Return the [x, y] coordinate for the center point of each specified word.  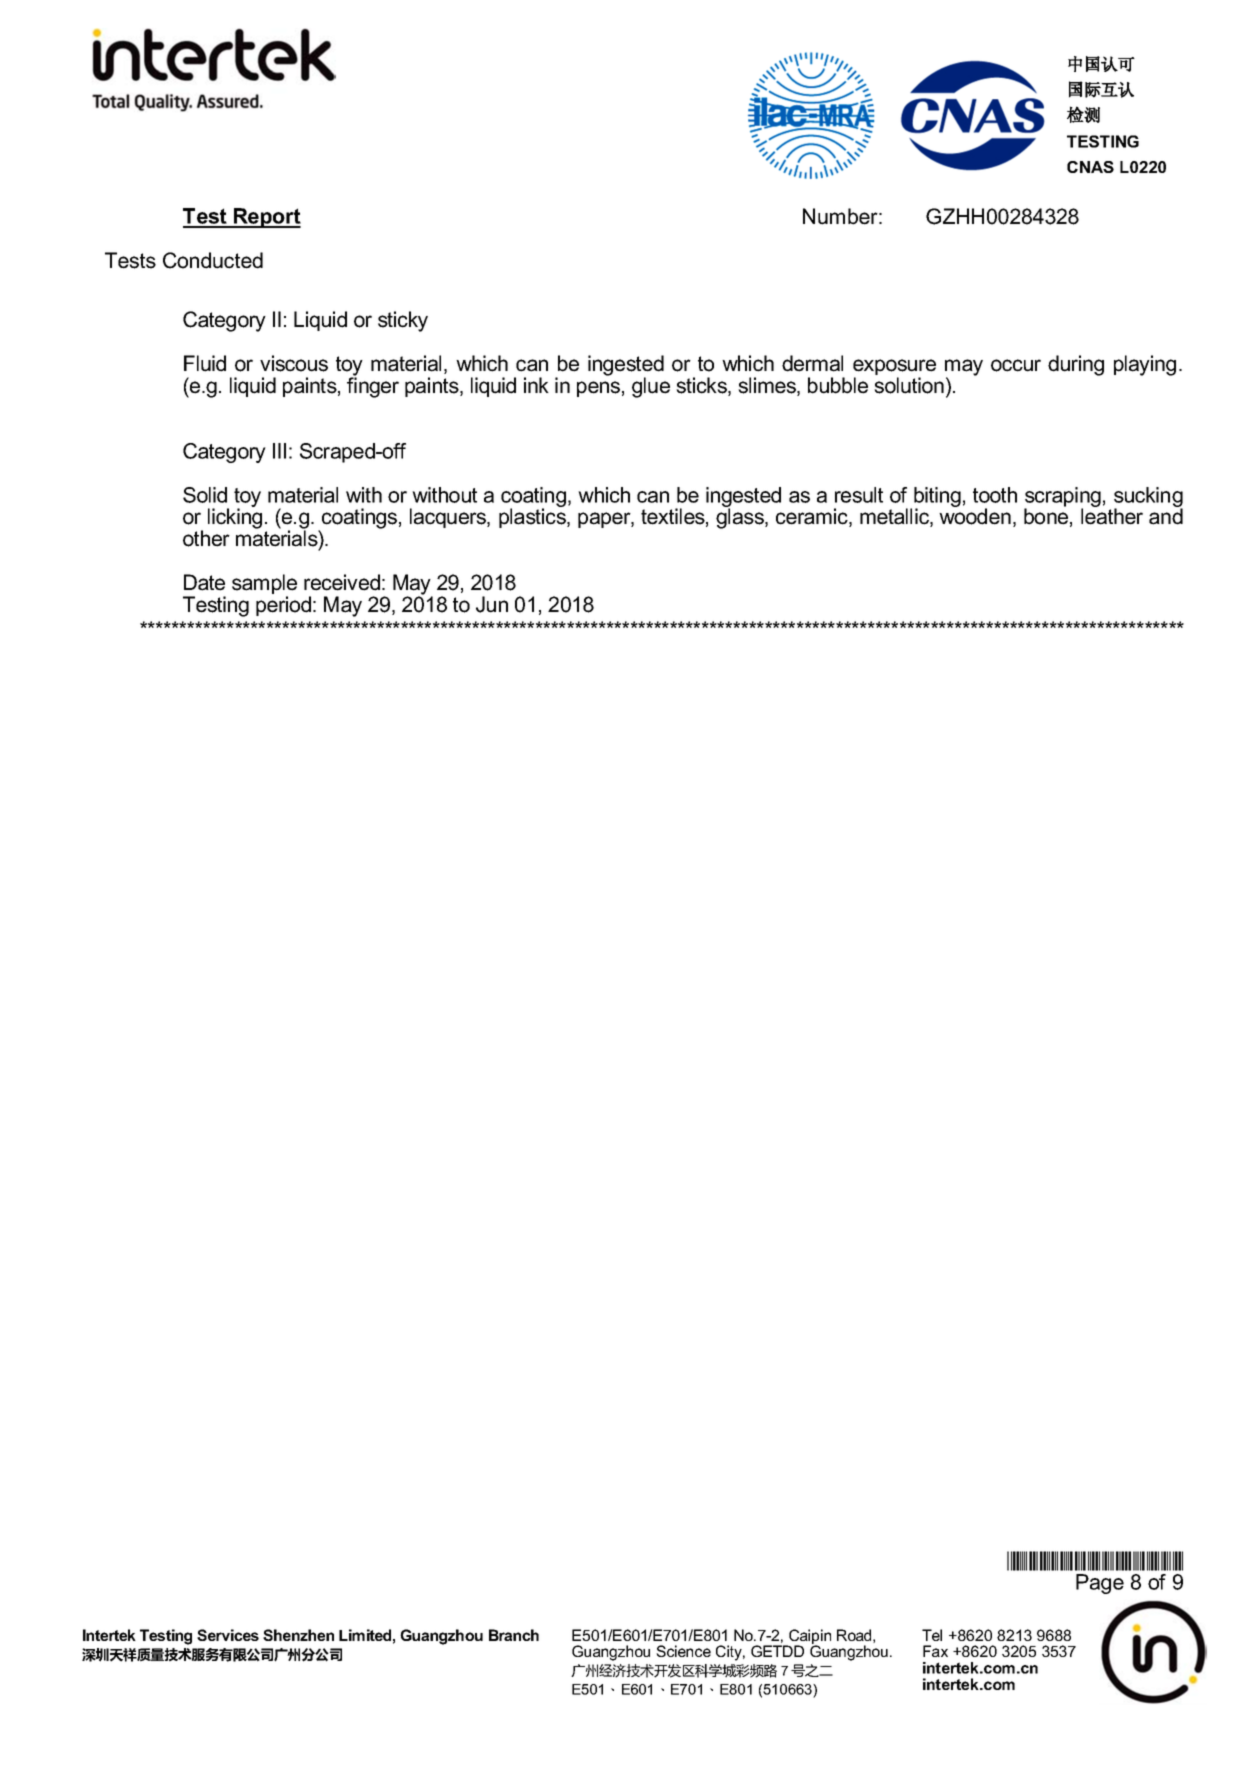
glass [741, 518]
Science [683, 1651]
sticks [702, 386]
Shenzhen [298, 1635]
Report [266, 218]
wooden [975, 516]
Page [1100, 1584]
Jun [492, 604]
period [283, 606]
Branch [514, 1635]
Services [228, 1635]
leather [1112, 516]
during [1076, 365]
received [342, 582]
